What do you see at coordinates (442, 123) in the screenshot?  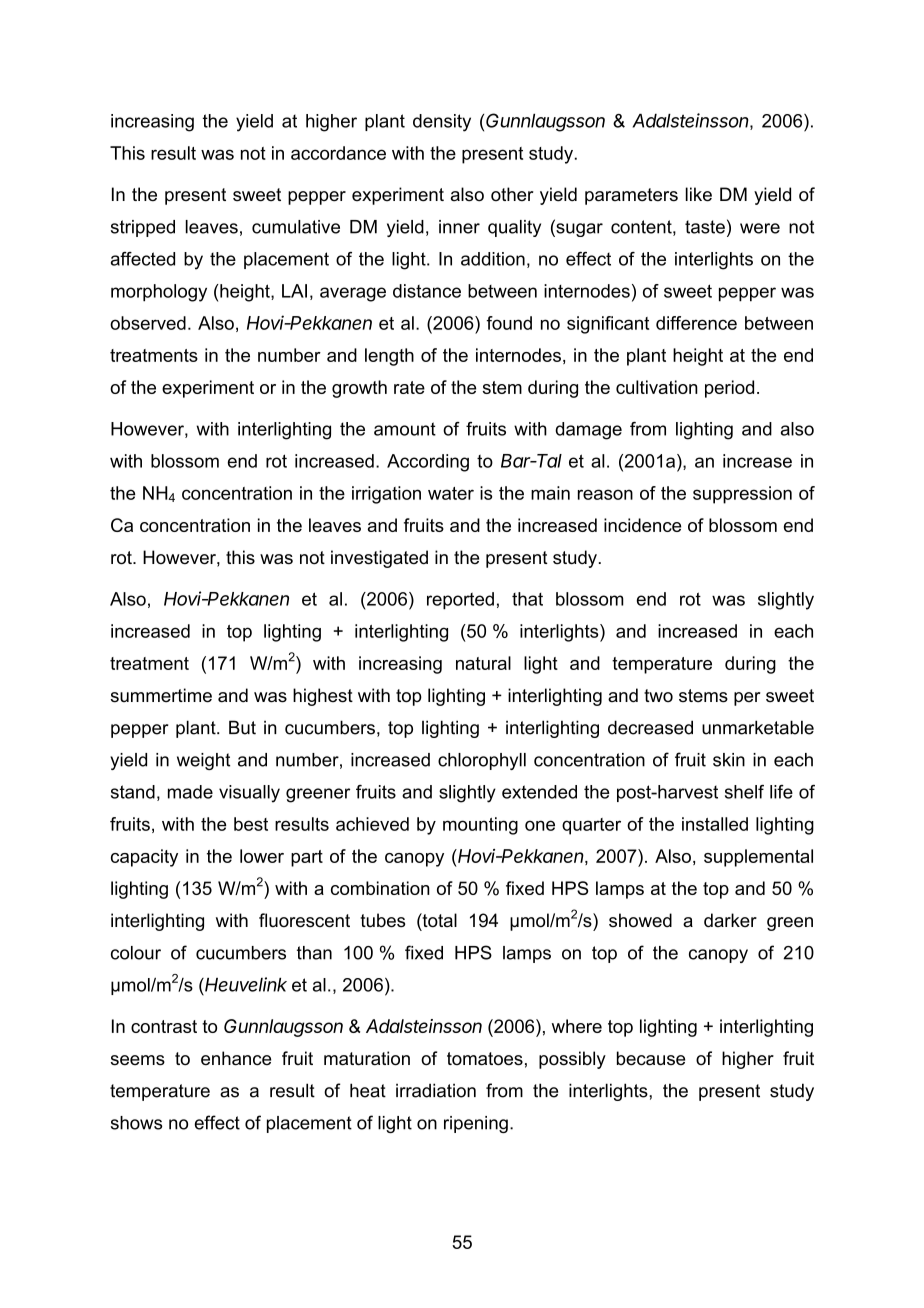 I see `density` at bounding box center [442, 123].
